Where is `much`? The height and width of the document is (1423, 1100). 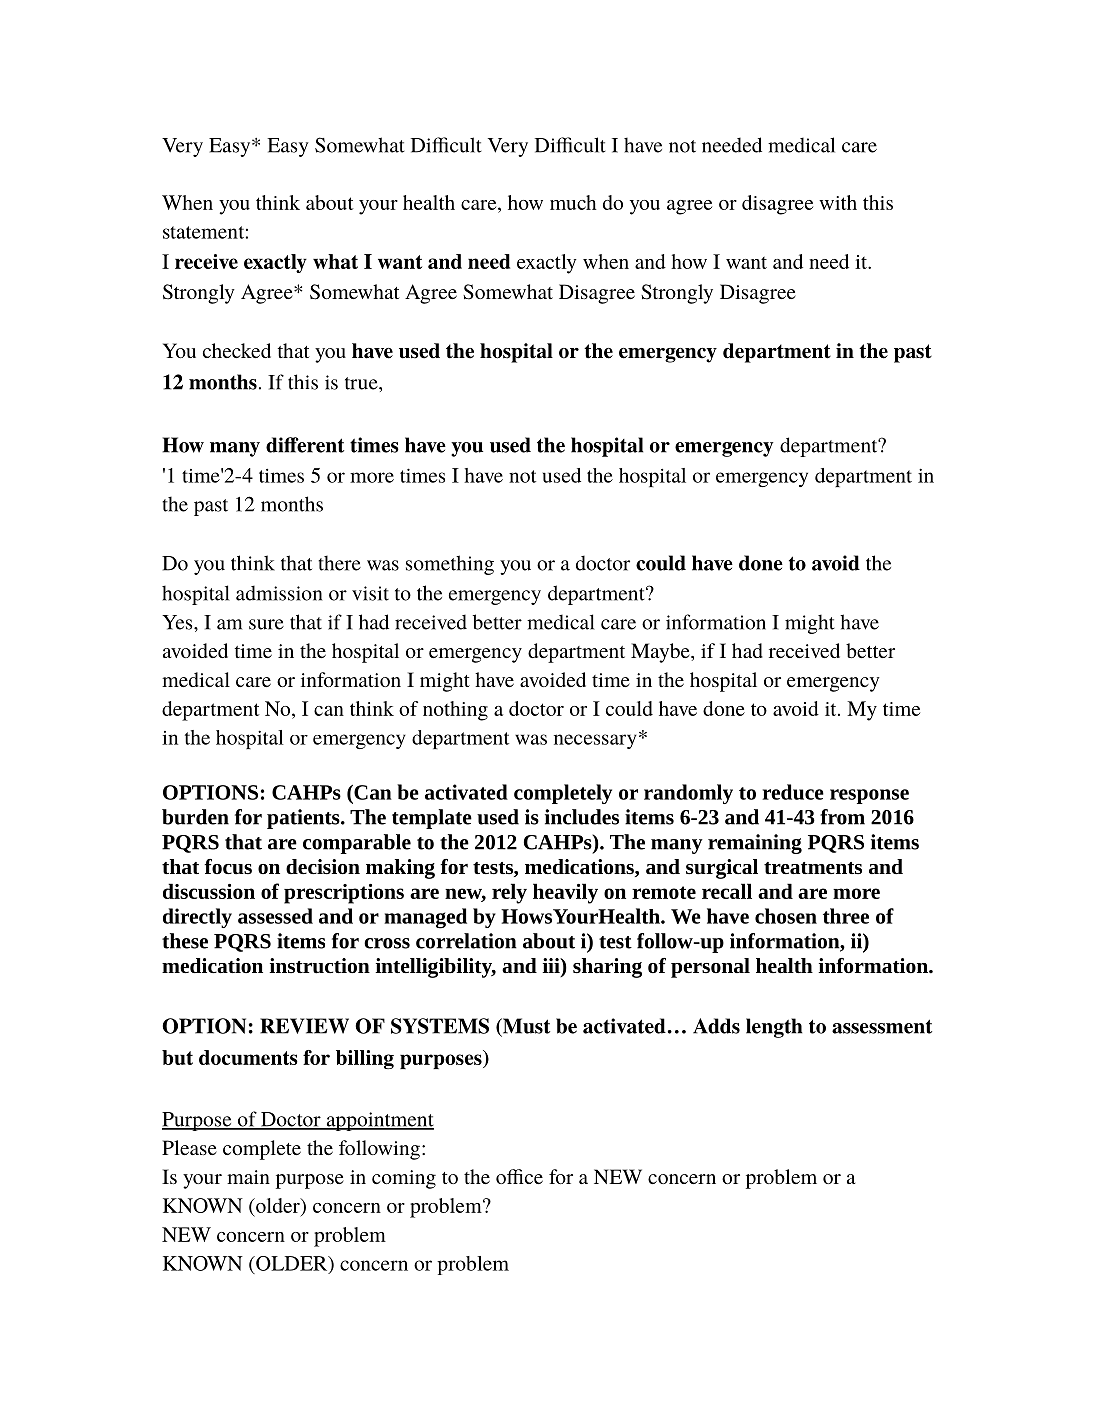 much is located at coordinates (573, 202).
